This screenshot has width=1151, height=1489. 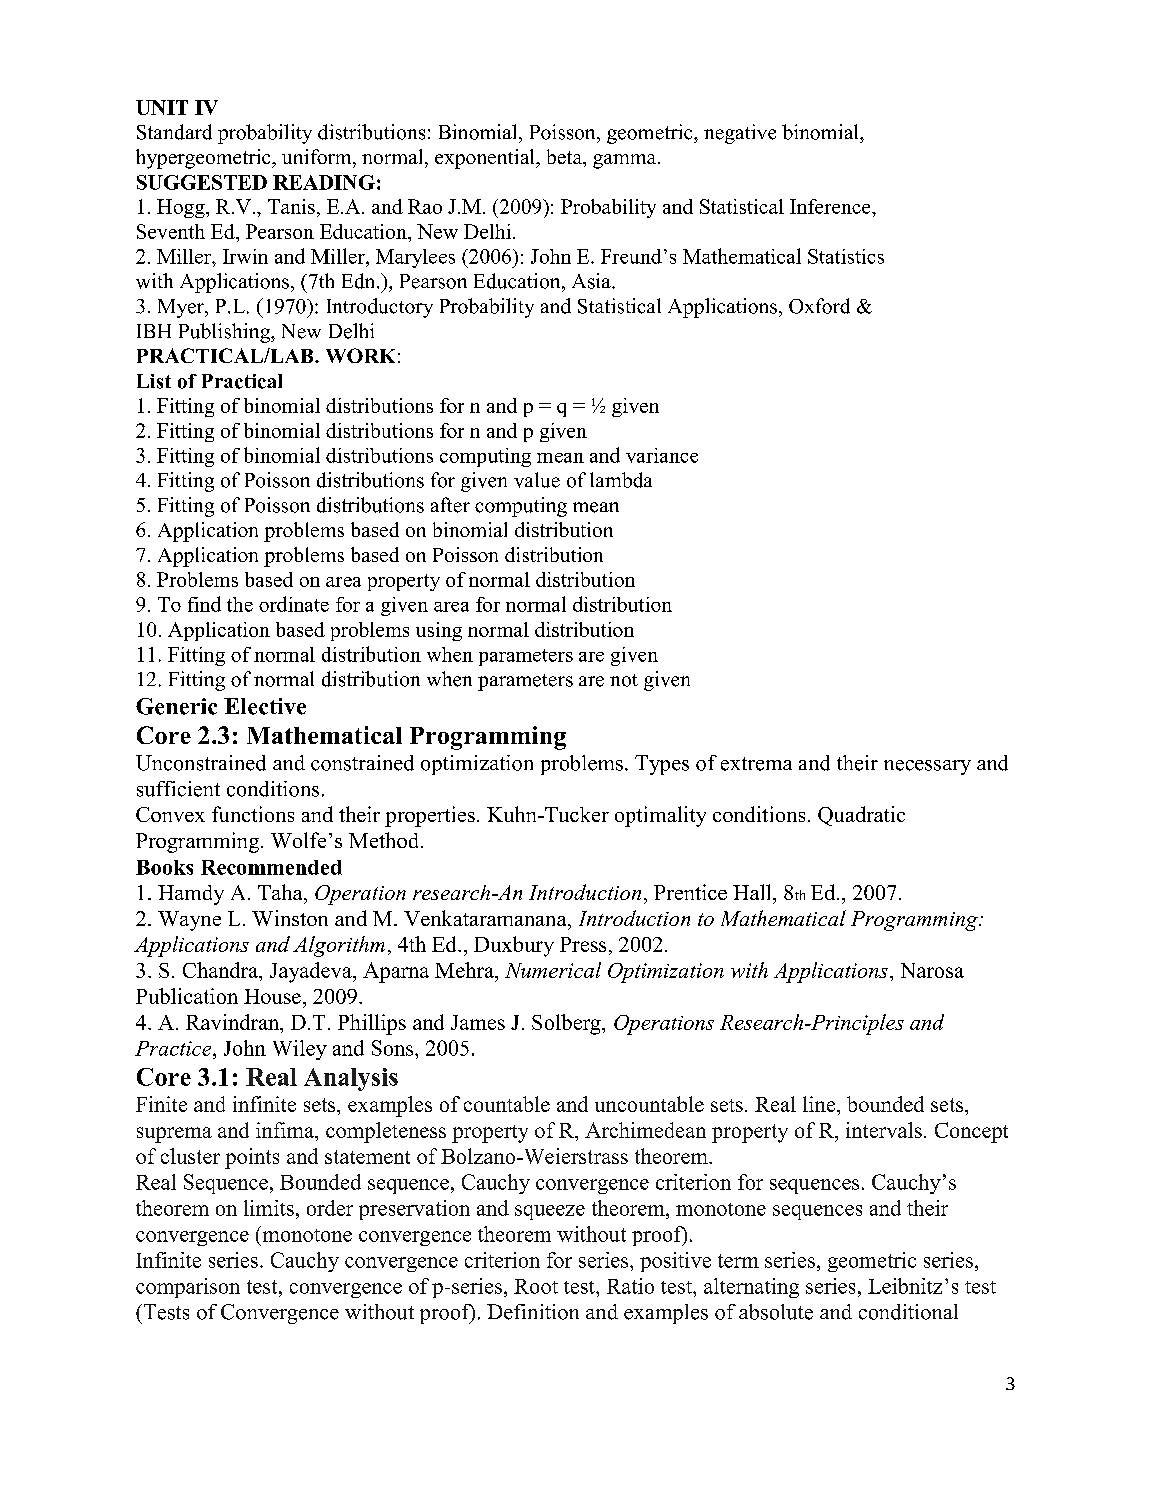 I want to click on beta, so click(x=565, y=156).
